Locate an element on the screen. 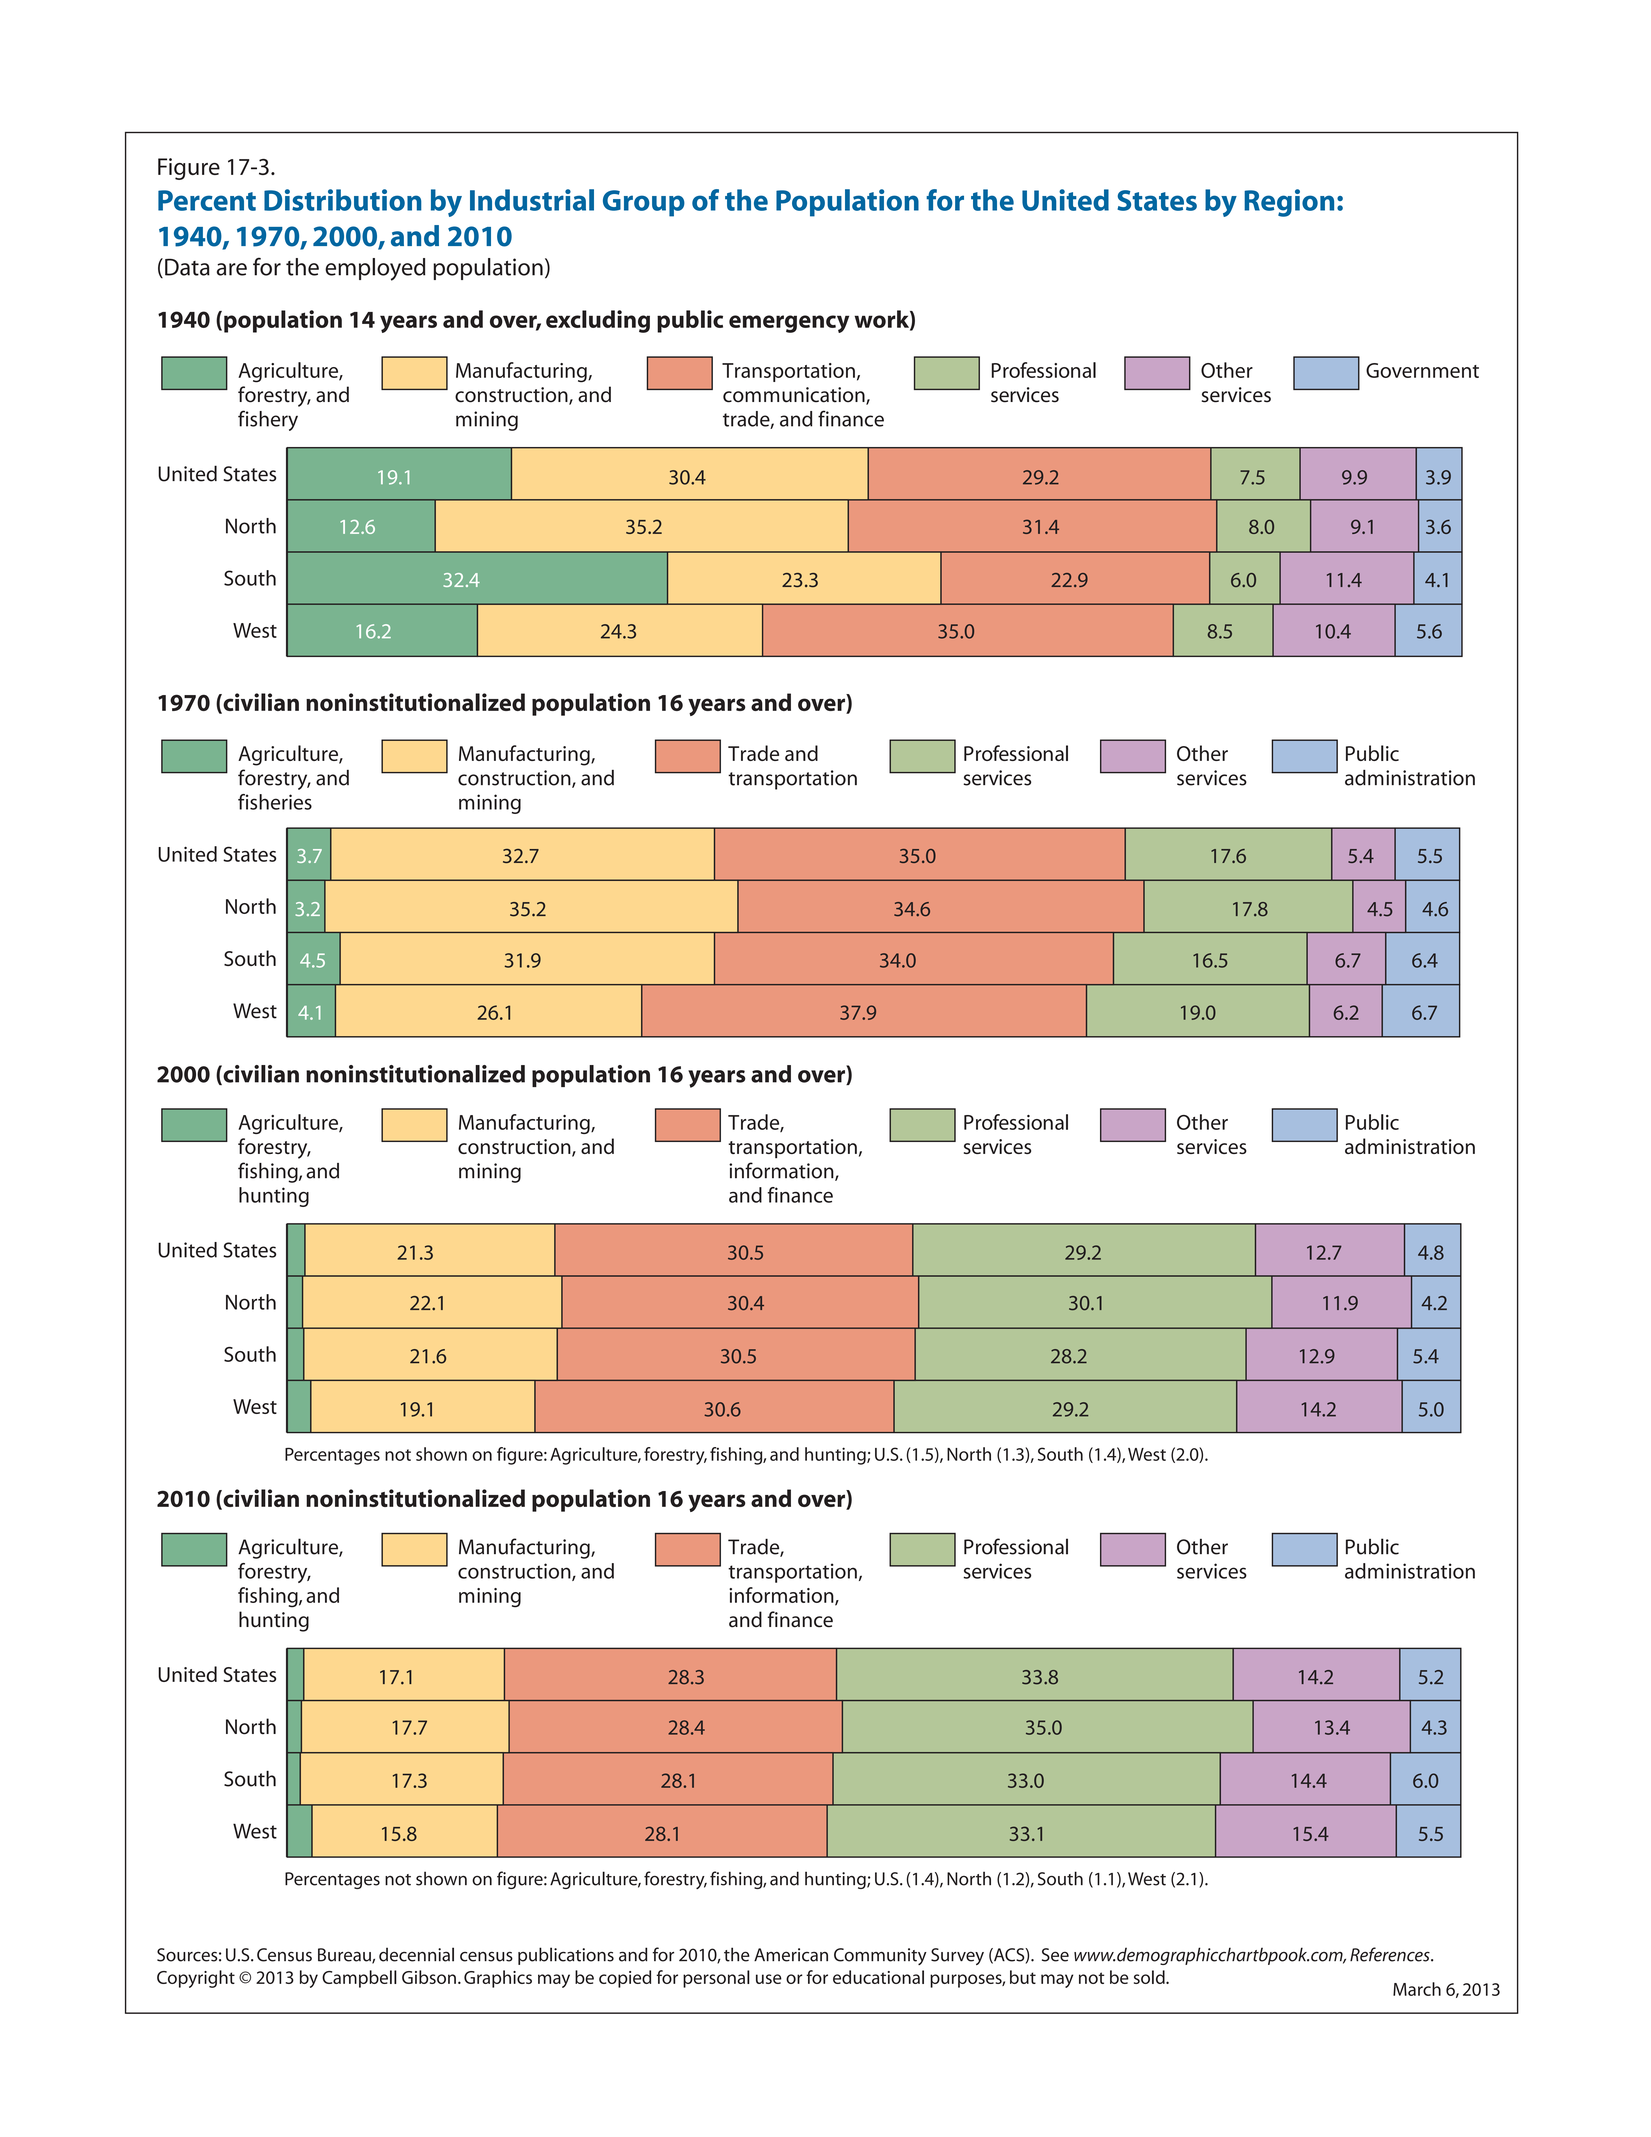 The height and width of the screenshot is (2137, 1651). American is located at coordinates (791, 1955).
